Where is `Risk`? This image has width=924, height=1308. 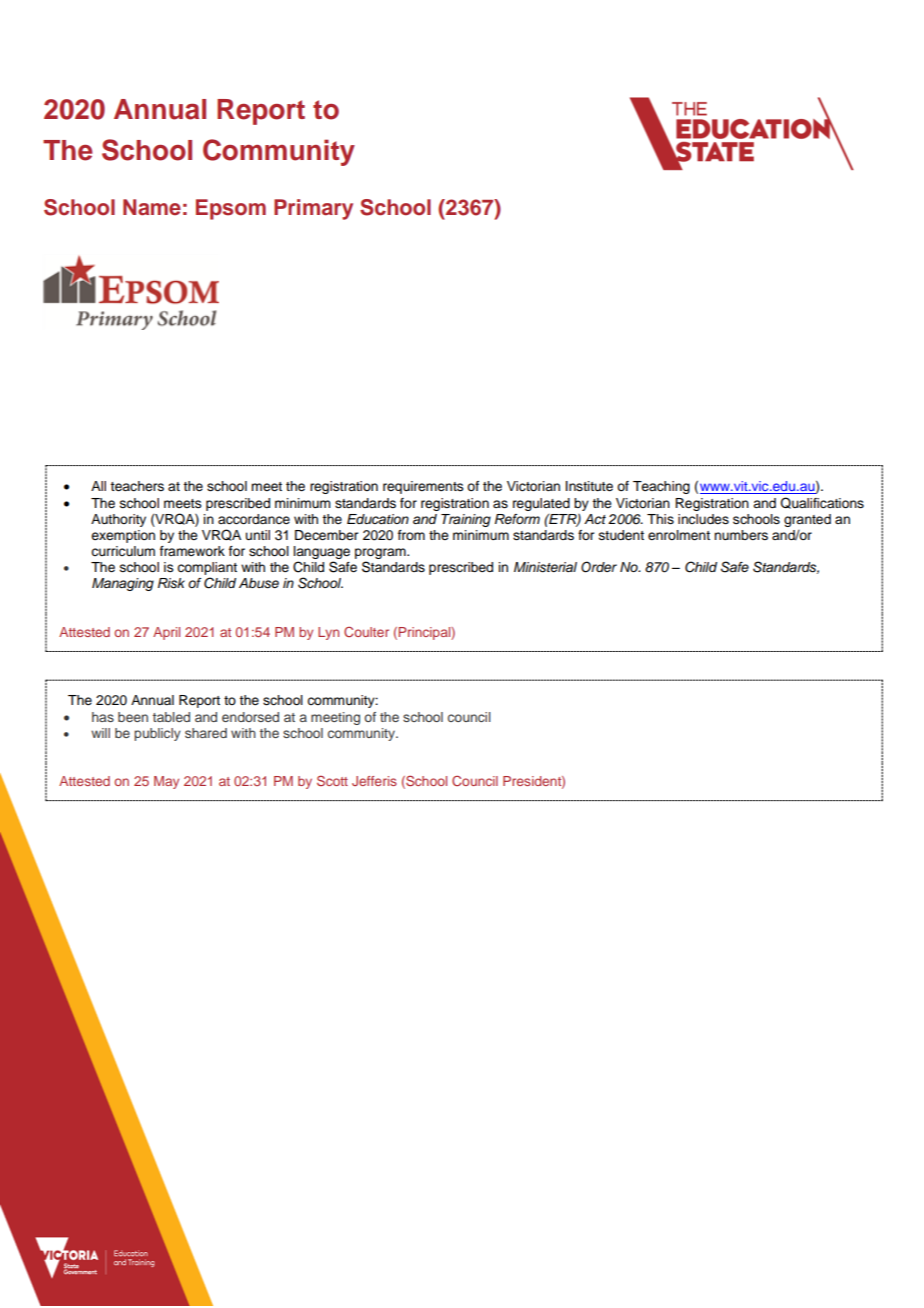 Risk is located at coordinates (171, 583).
